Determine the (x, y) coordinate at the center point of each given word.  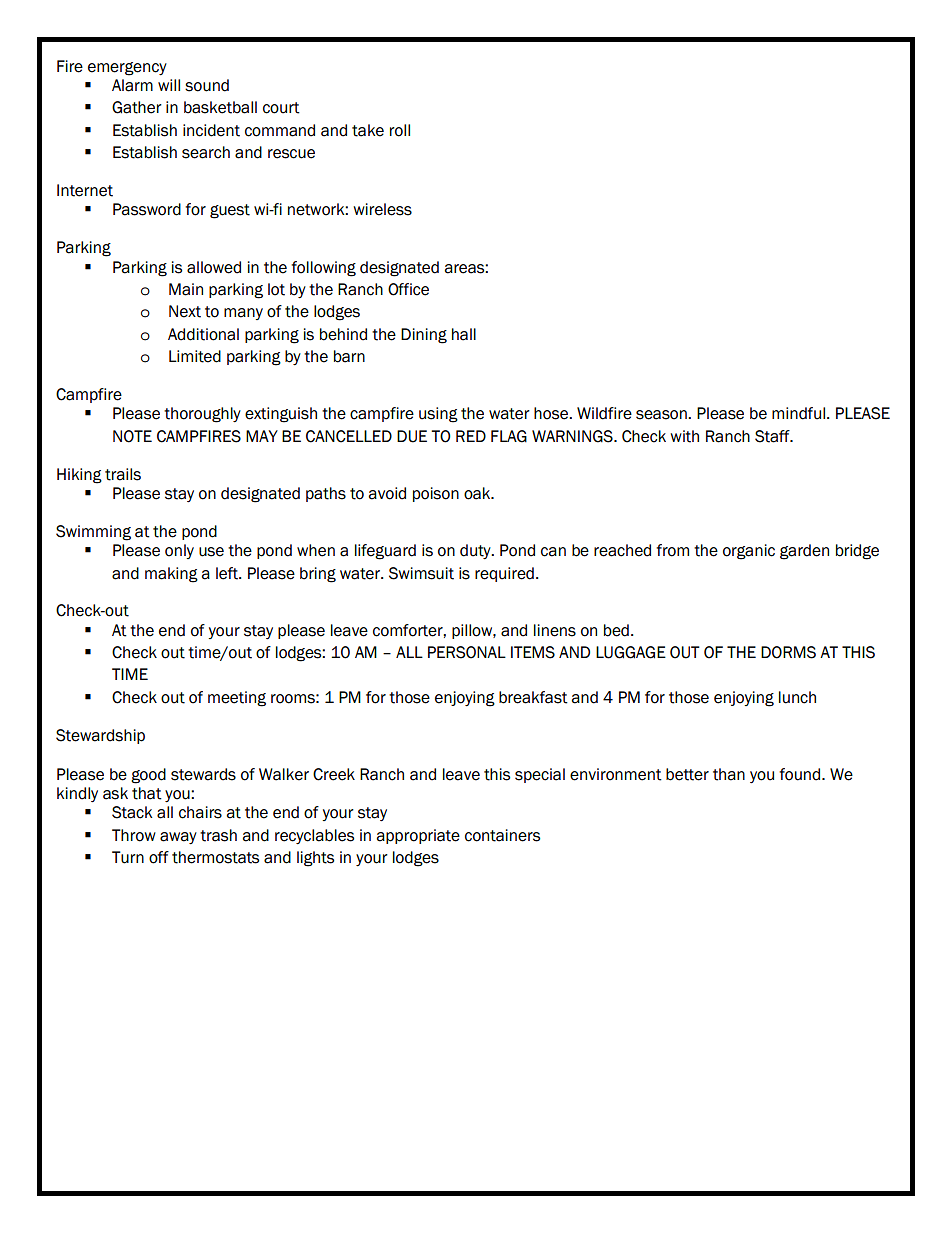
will (169, 85)
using (438, 415)
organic (749, 552)
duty (476, 551)
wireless (382, 209)
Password (147, 209)
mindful (798, 413)
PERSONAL (467, 652)
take (368, 130)
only (179, 551)
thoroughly (202, 415)
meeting (237, 699)
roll (400, 130)
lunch (797, 697)
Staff (773, 436)
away (178, 838)
